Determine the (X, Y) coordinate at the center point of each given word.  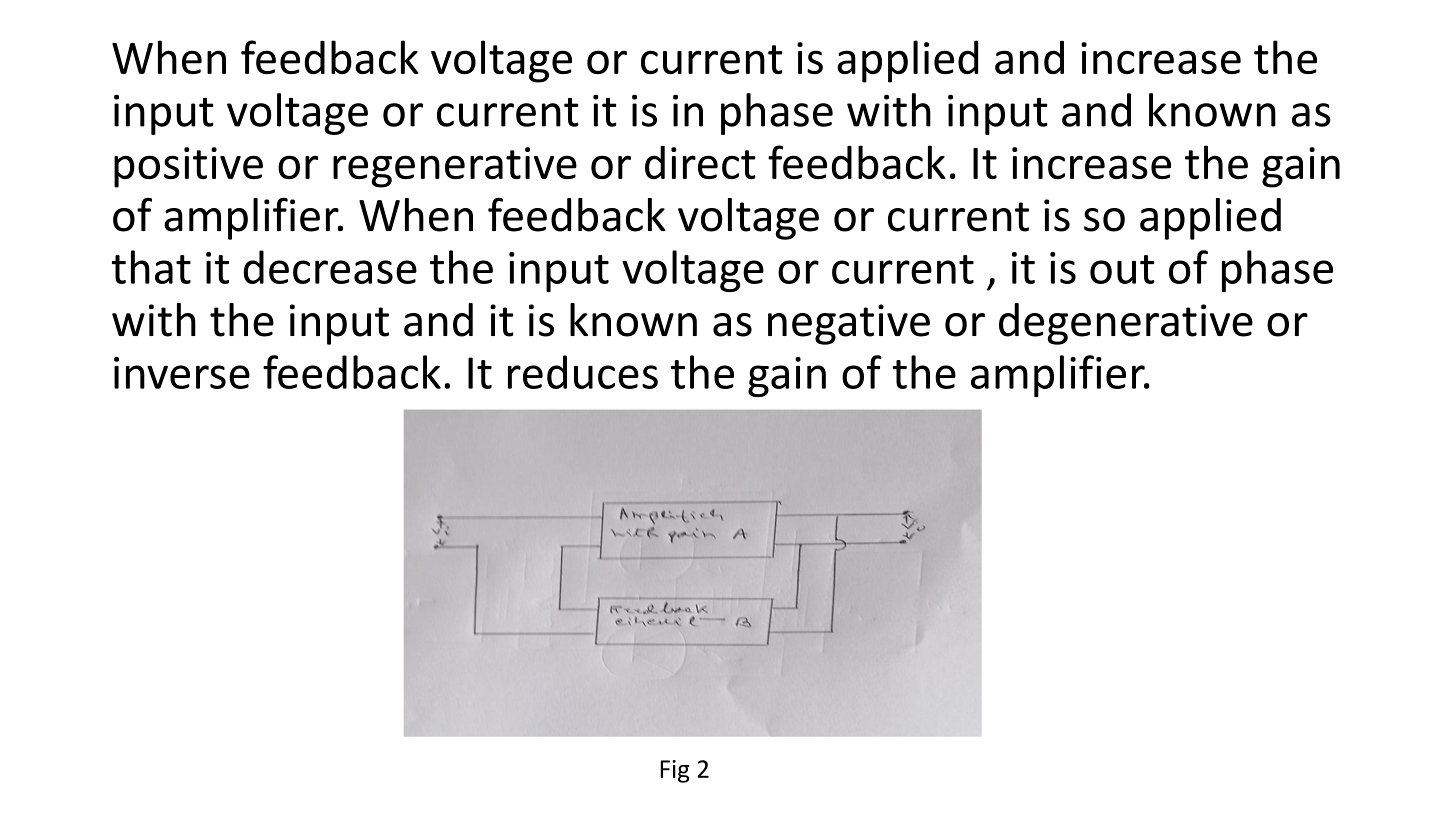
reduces (583, 372)
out (1122, 269)
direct (700, 162)
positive (188, 167)
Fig (674, 771)
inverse (182, 373)
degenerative (1126, 324)
